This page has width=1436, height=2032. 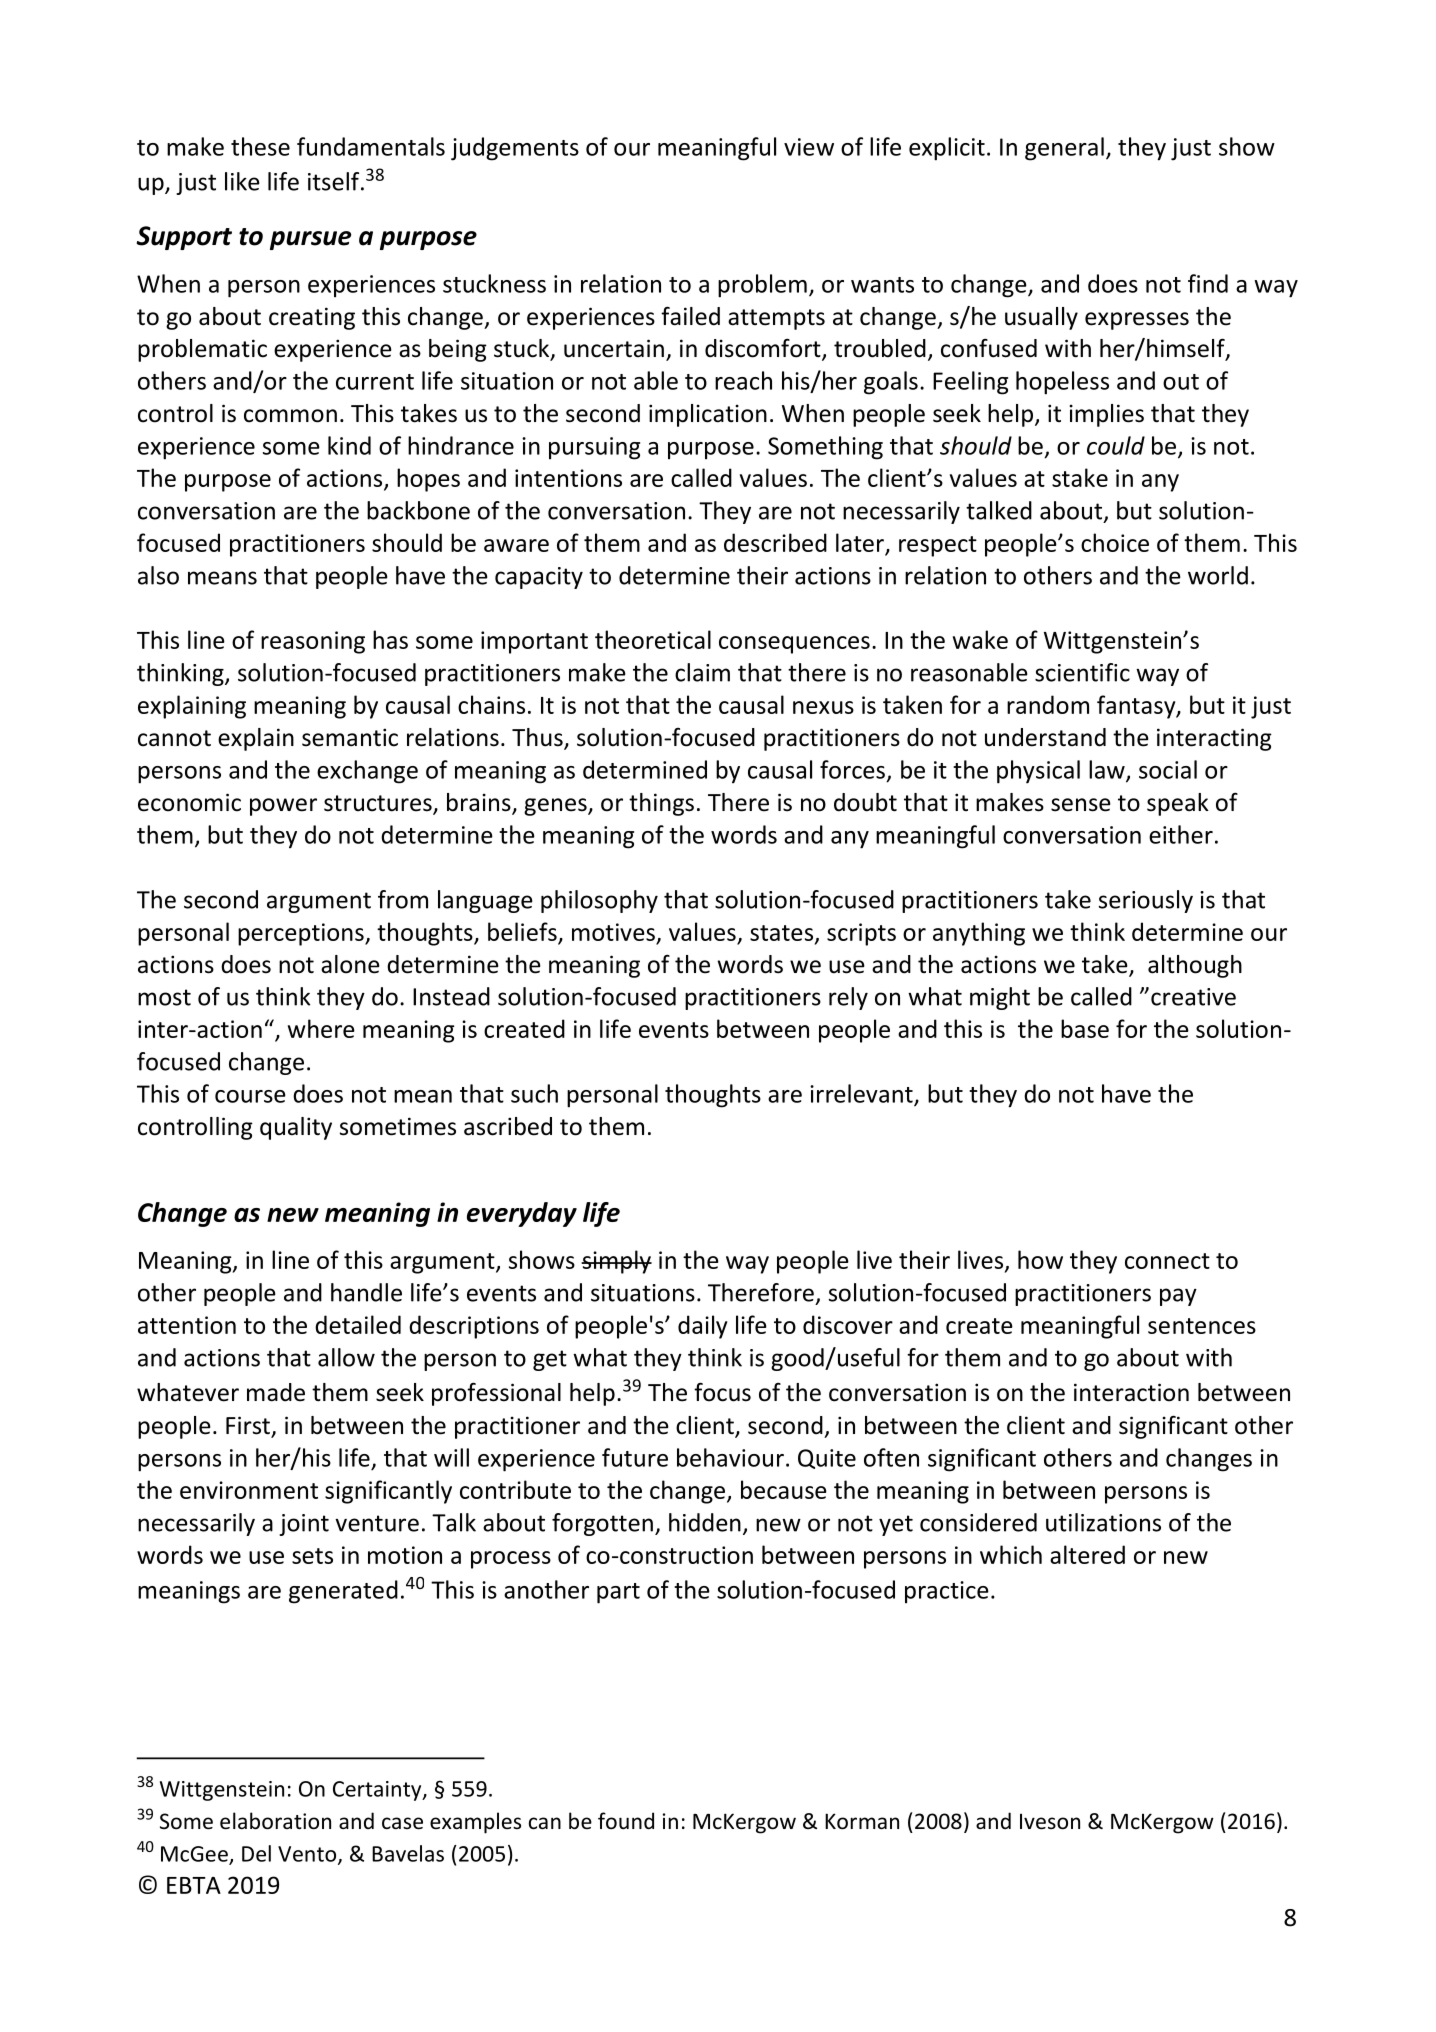 What do you see at coordinates (809, 147) in the page?
I see `view` at bounding box center [809, 147].
